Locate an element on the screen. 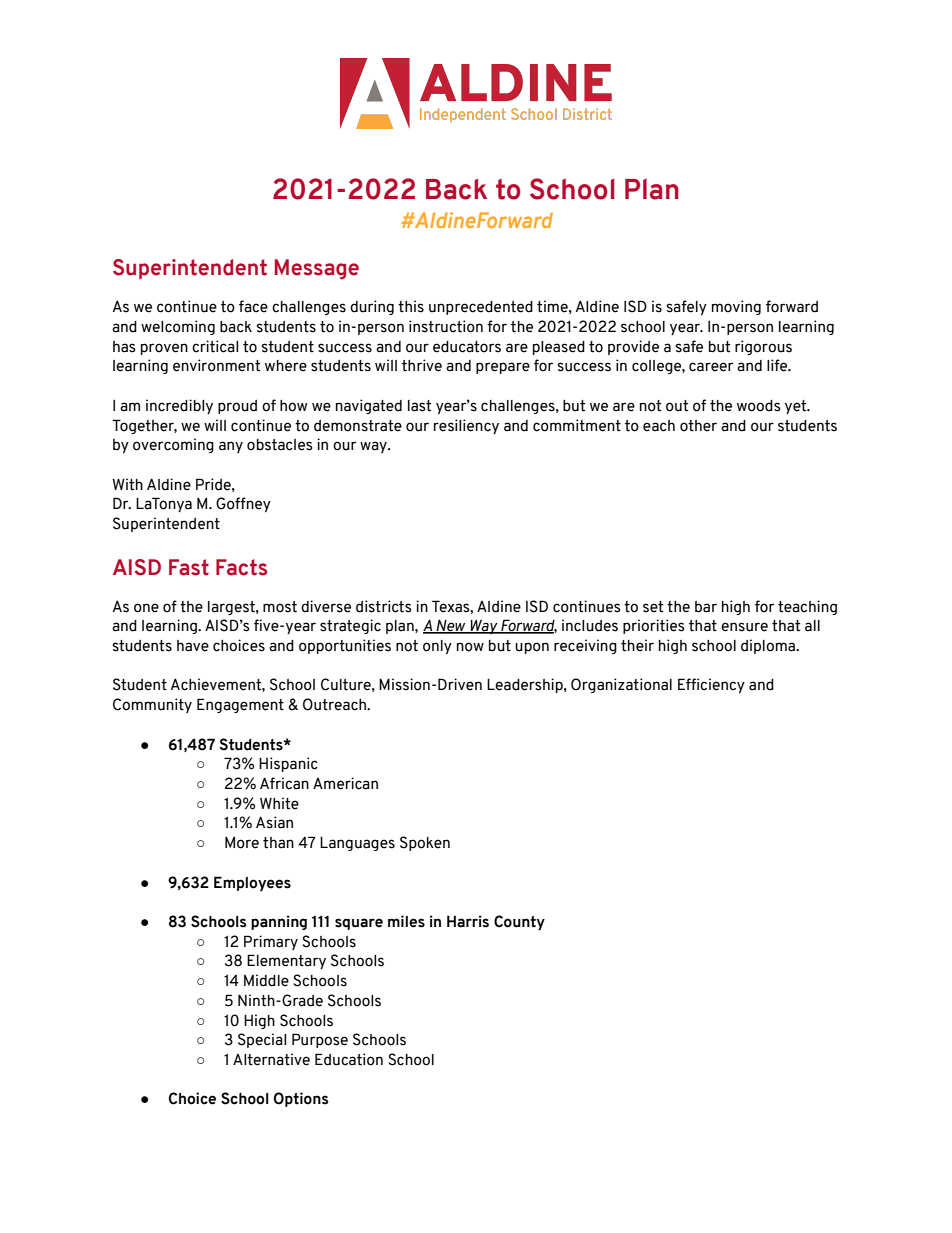 Image resolution: width=952 pixels, height=1233 pixels. Efficiency is located at coordinates (711, 685).
